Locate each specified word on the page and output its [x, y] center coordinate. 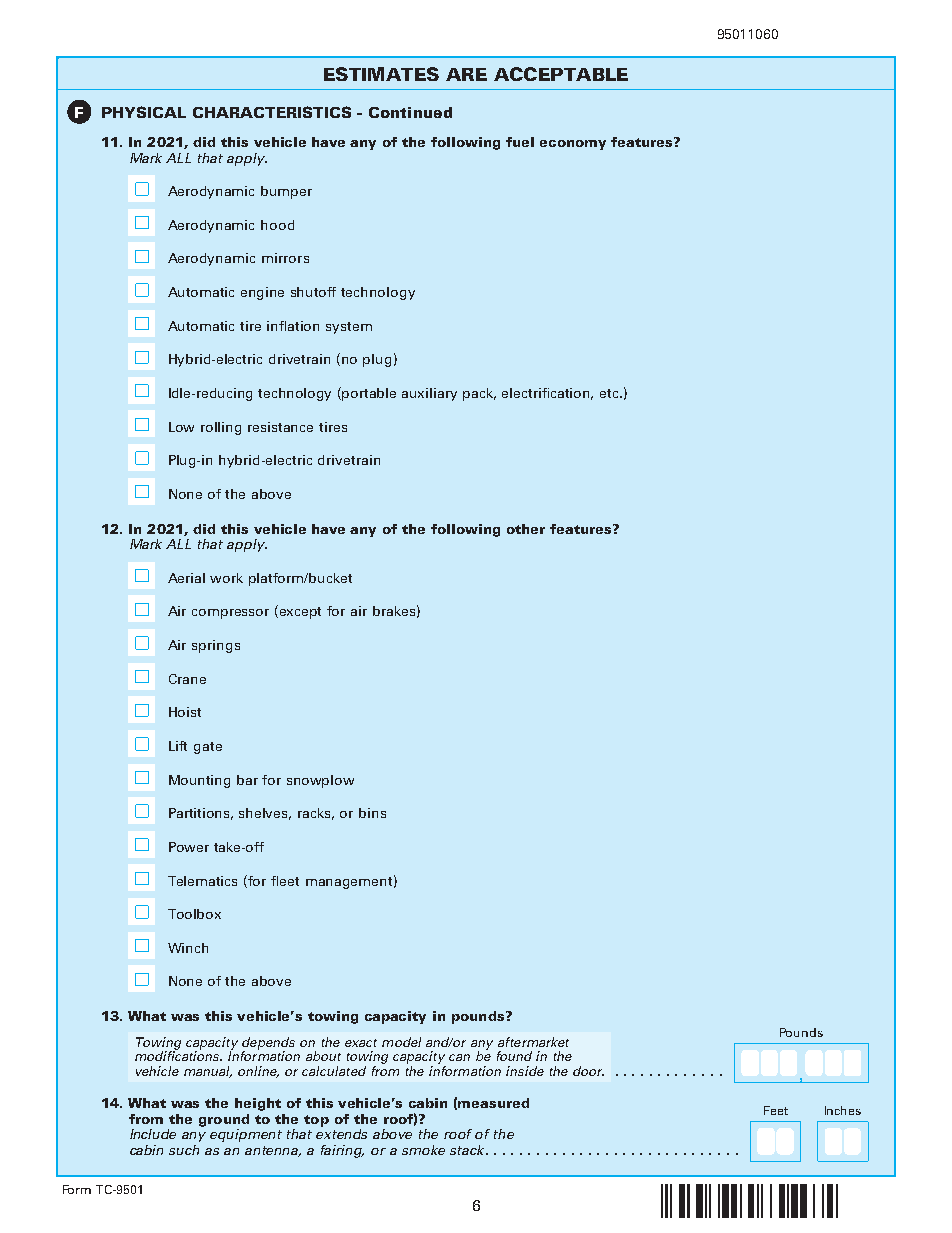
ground [224, 1120]
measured [493, 1103]
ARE [466, 74]
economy [573, 145]
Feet [776, 1110]
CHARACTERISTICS [272, 112]
